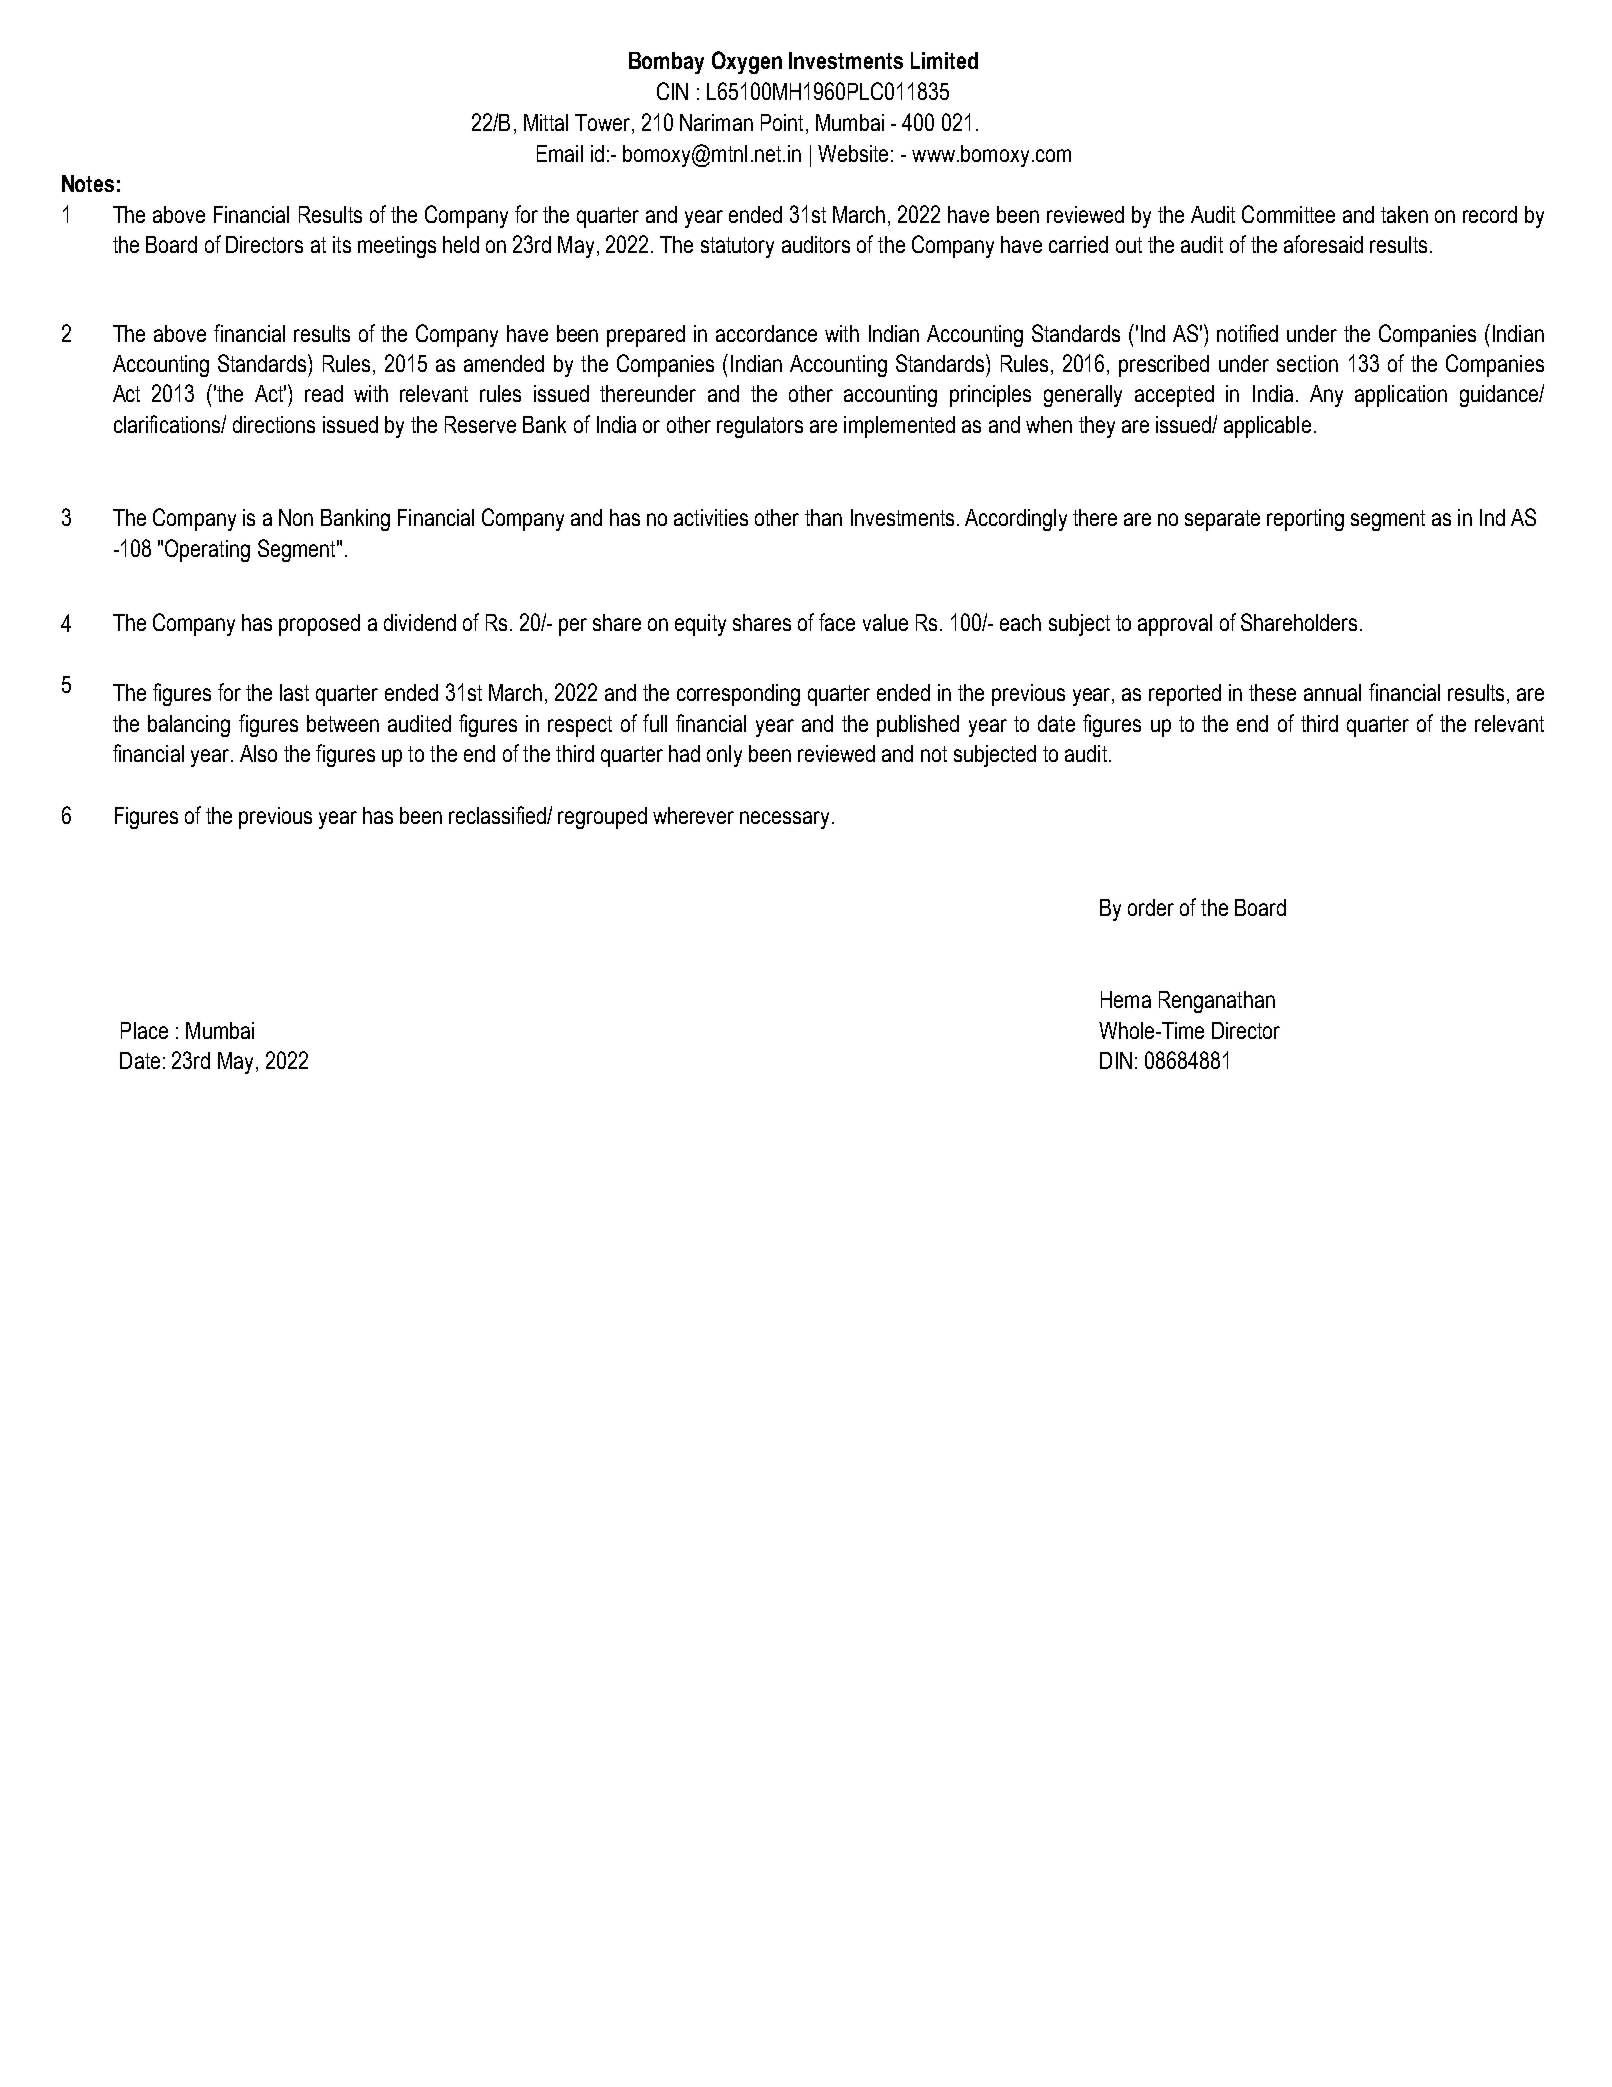  Describe the element at coordinates (207, 550) in the image. I see `Operating` at that location.
